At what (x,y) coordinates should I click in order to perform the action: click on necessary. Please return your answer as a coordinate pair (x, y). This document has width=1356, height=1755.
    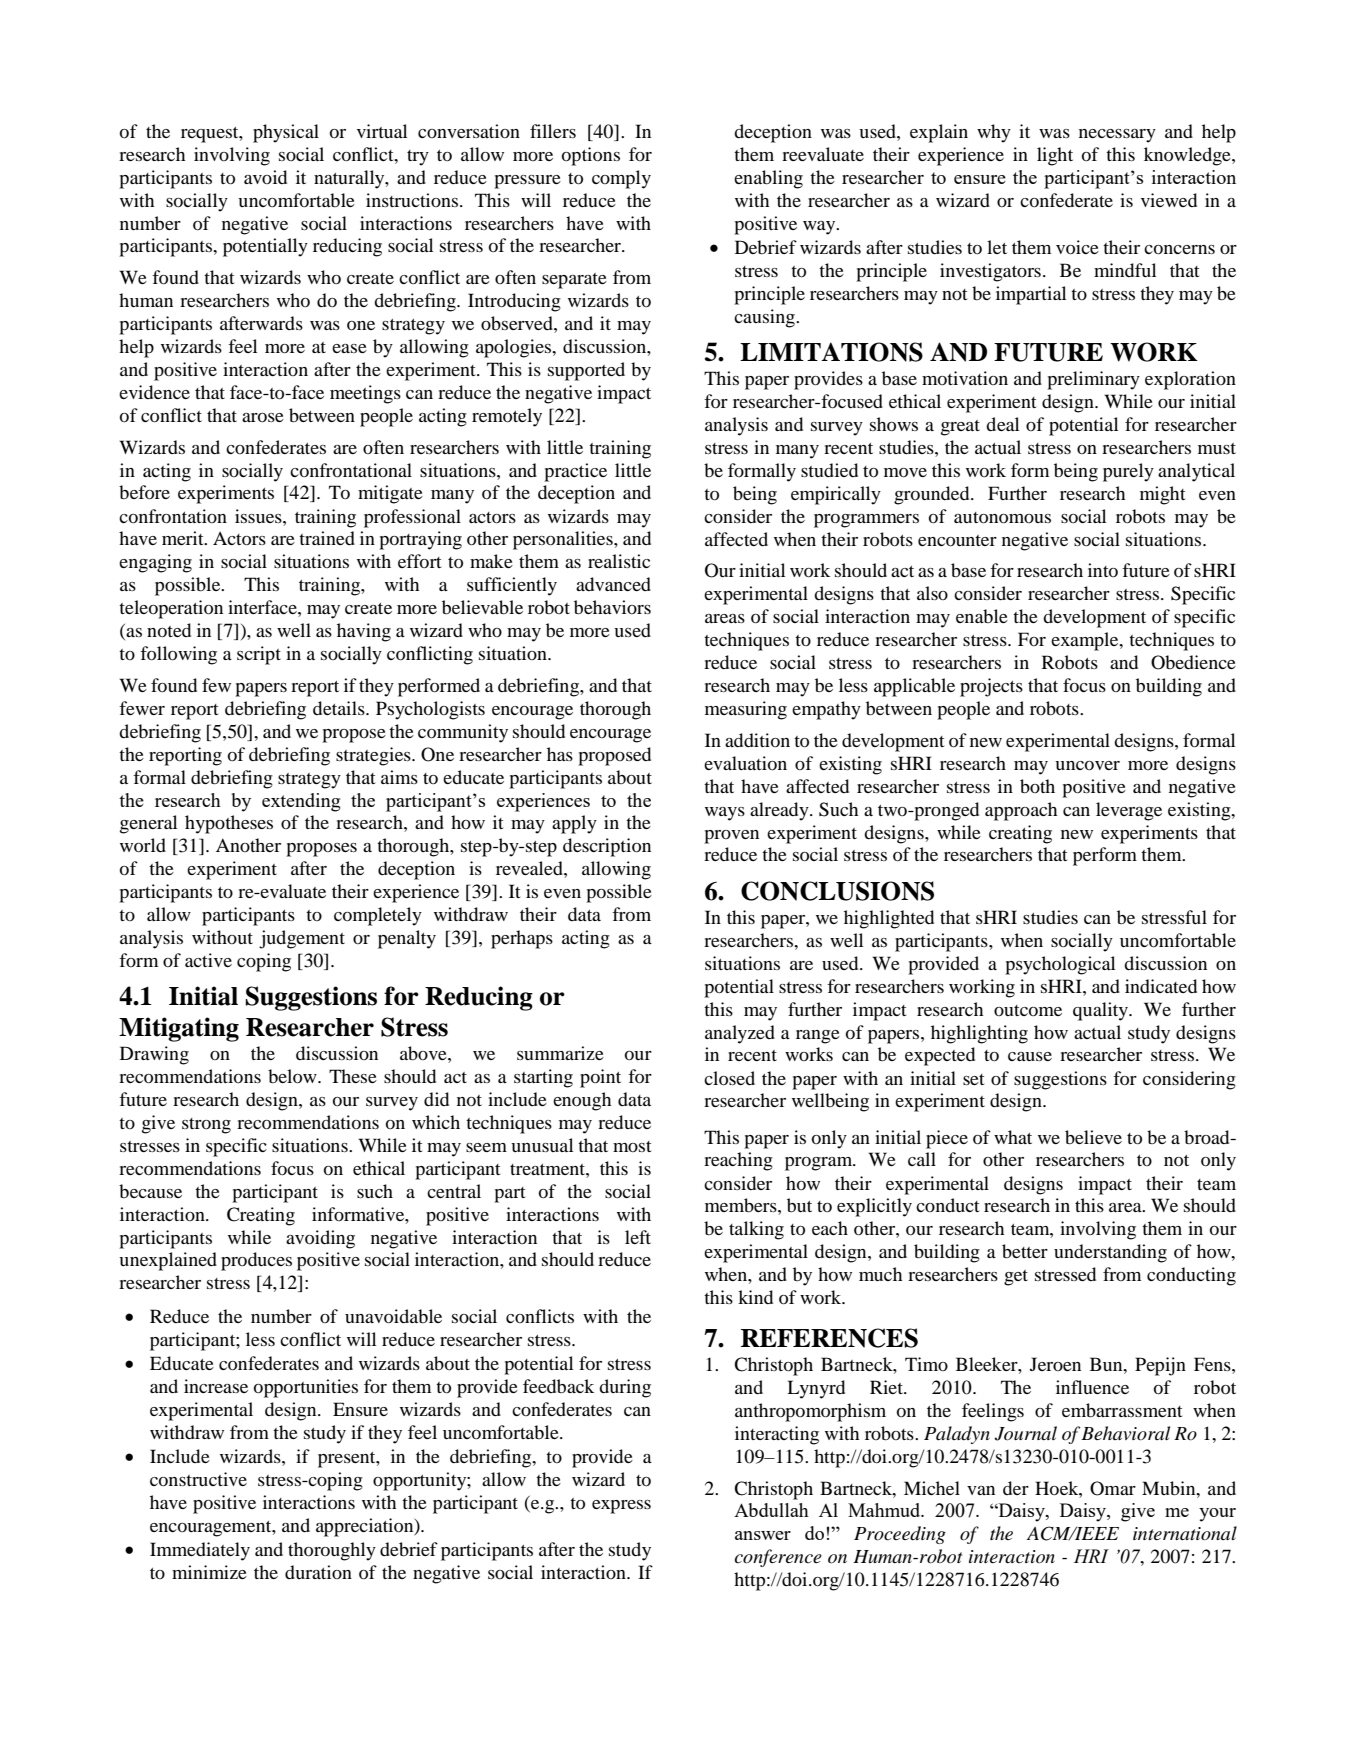
    Looking at the image, I should click on (1117, 136).
